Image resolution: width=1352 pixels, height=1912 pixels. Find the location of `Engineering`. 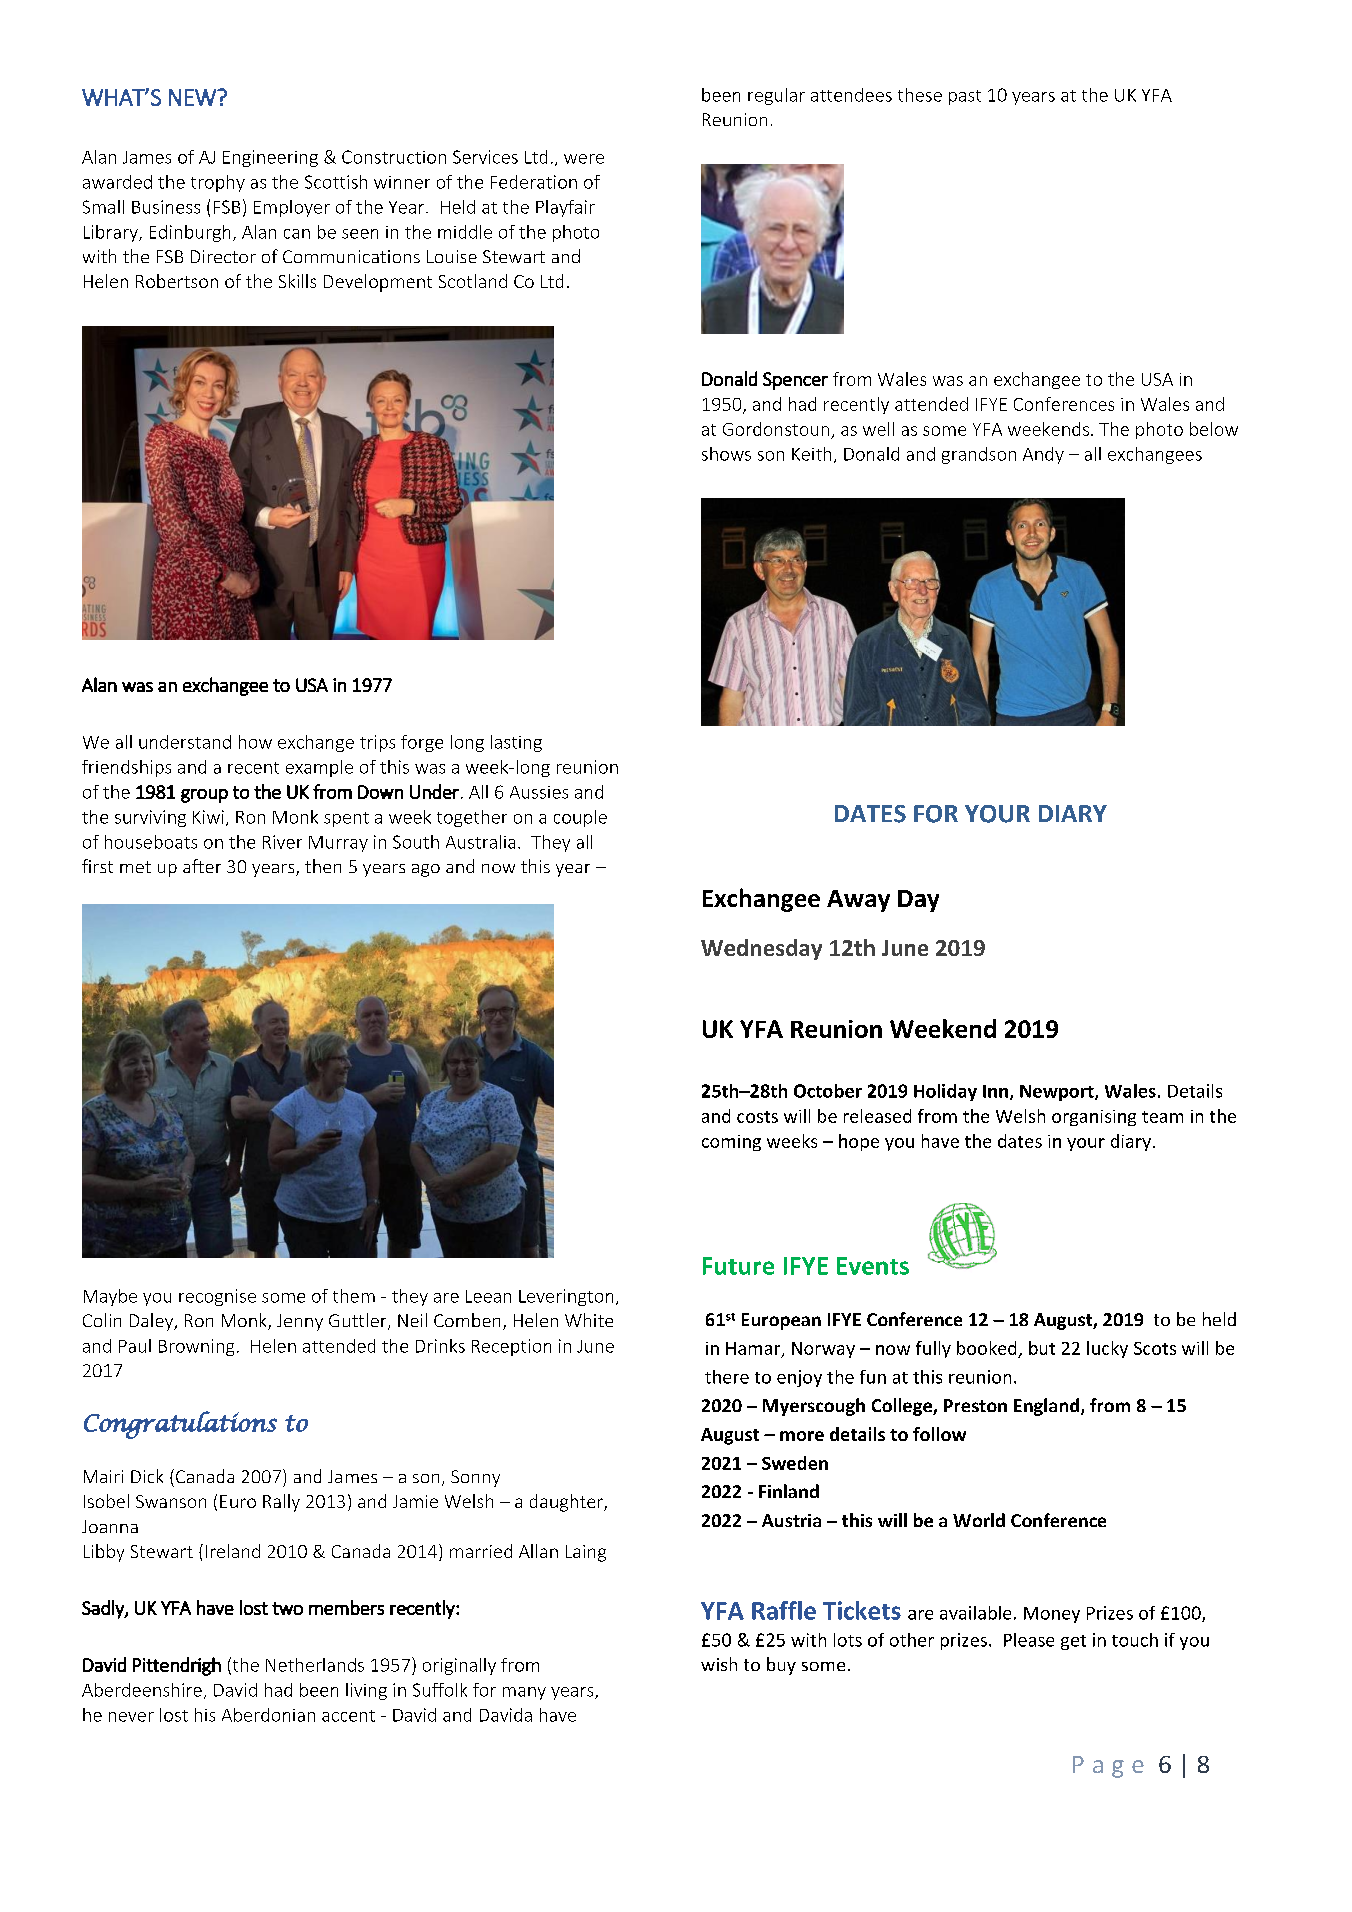

Engineering is located at coordinates (270, 158).
